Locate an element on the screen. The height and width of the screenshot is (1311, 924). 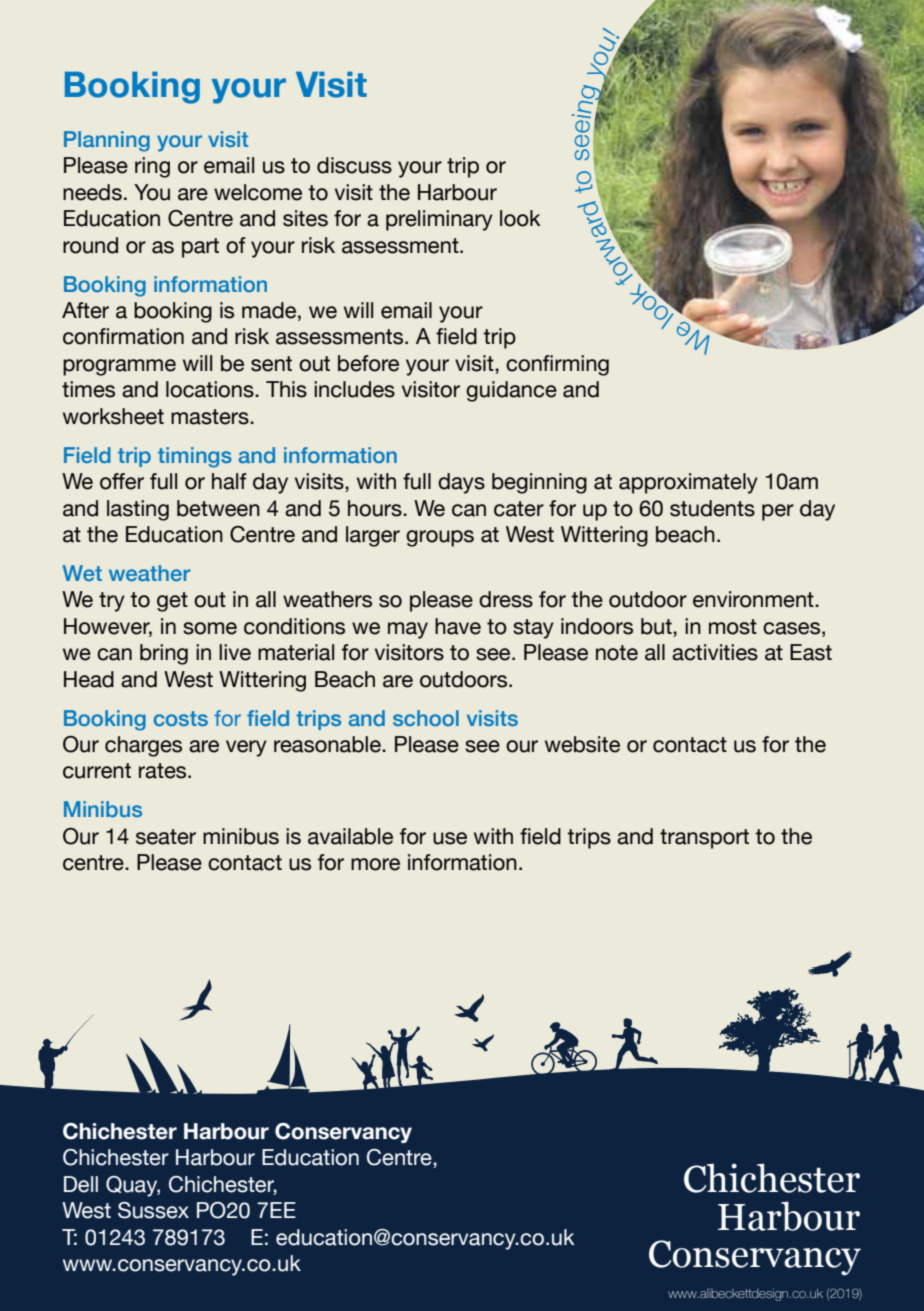
masters is located at coordinates (211, 417).
